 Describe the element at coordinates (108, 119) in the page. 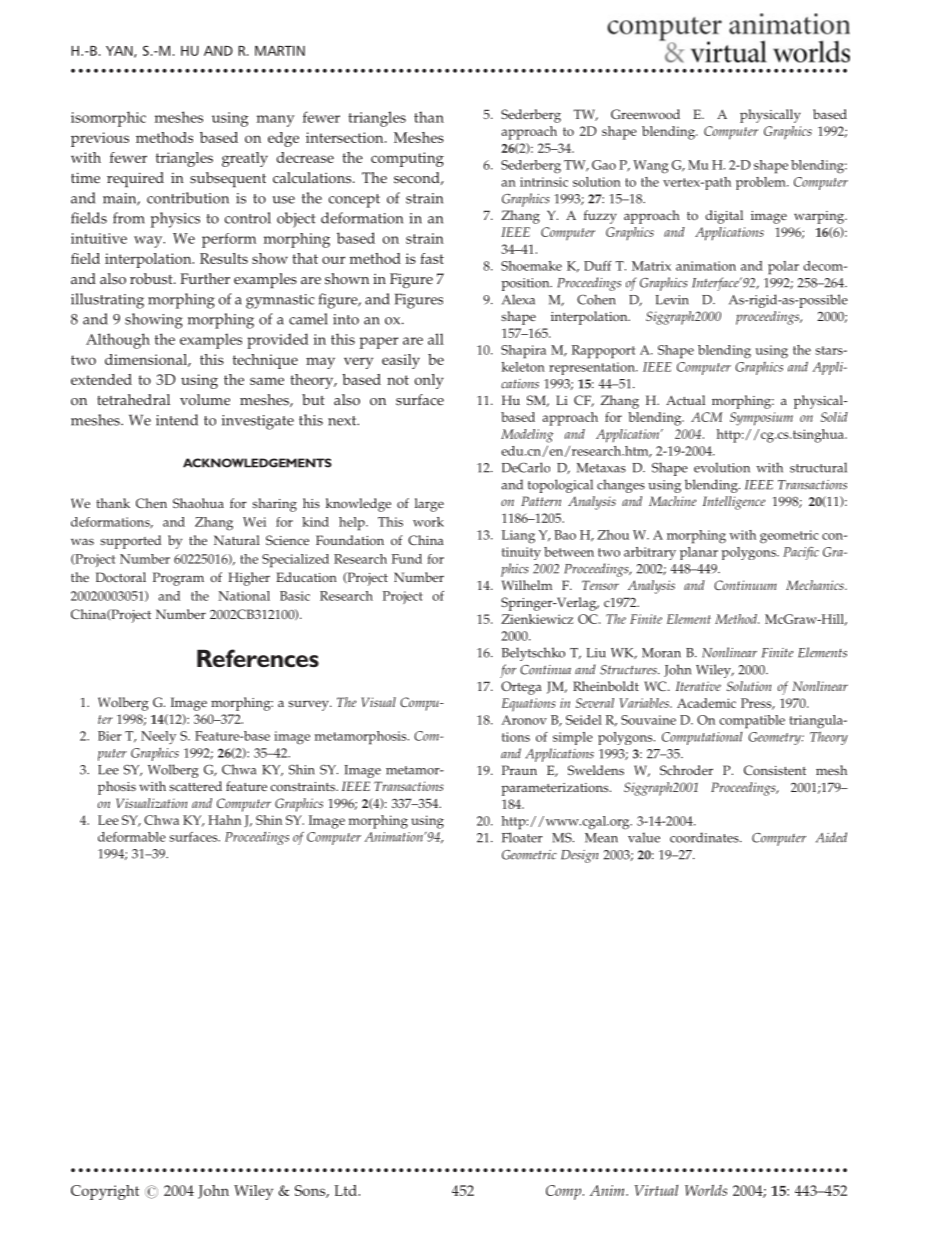

I see `isomorphic` at that location.
